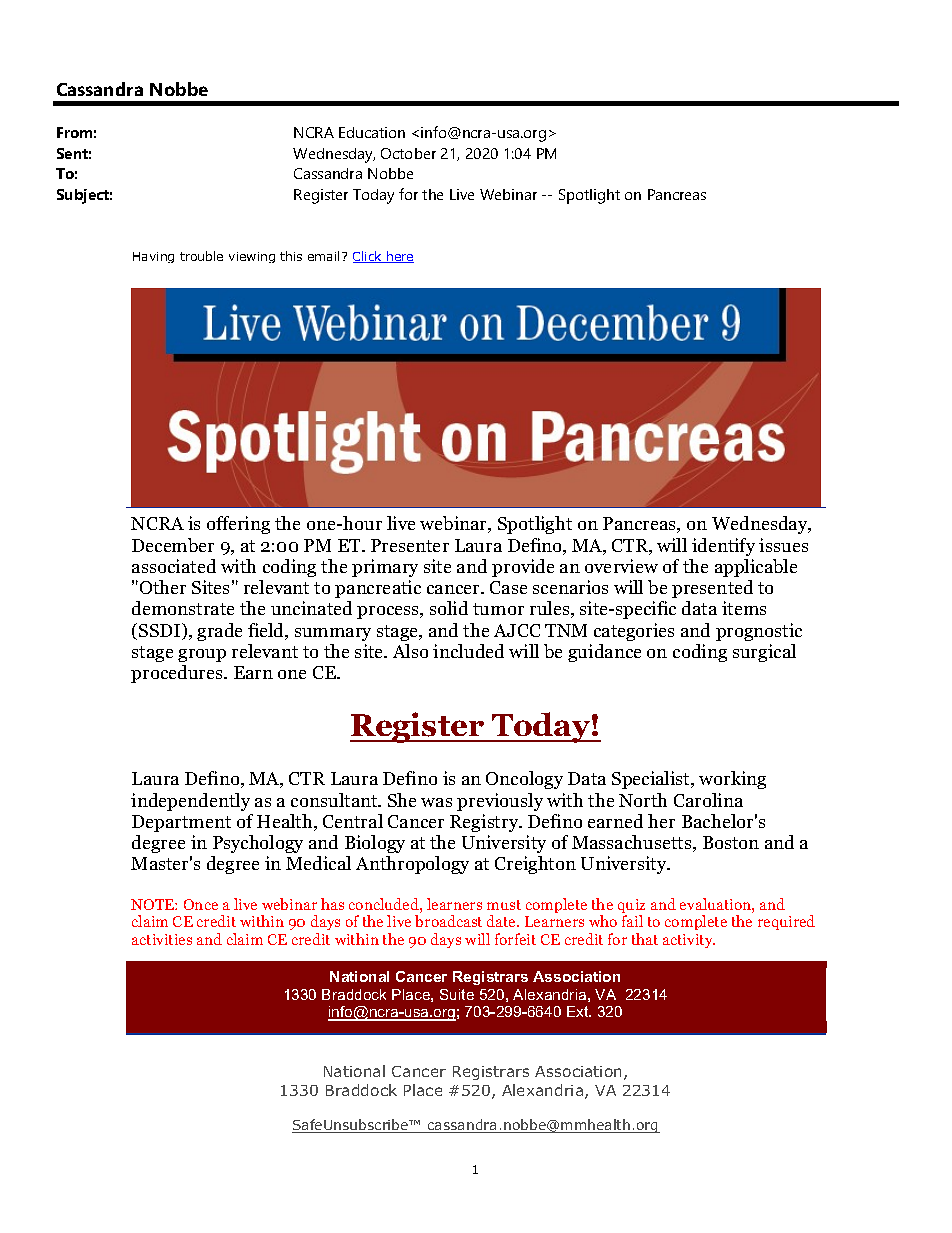  I want to click on here, so click(399, 257).
